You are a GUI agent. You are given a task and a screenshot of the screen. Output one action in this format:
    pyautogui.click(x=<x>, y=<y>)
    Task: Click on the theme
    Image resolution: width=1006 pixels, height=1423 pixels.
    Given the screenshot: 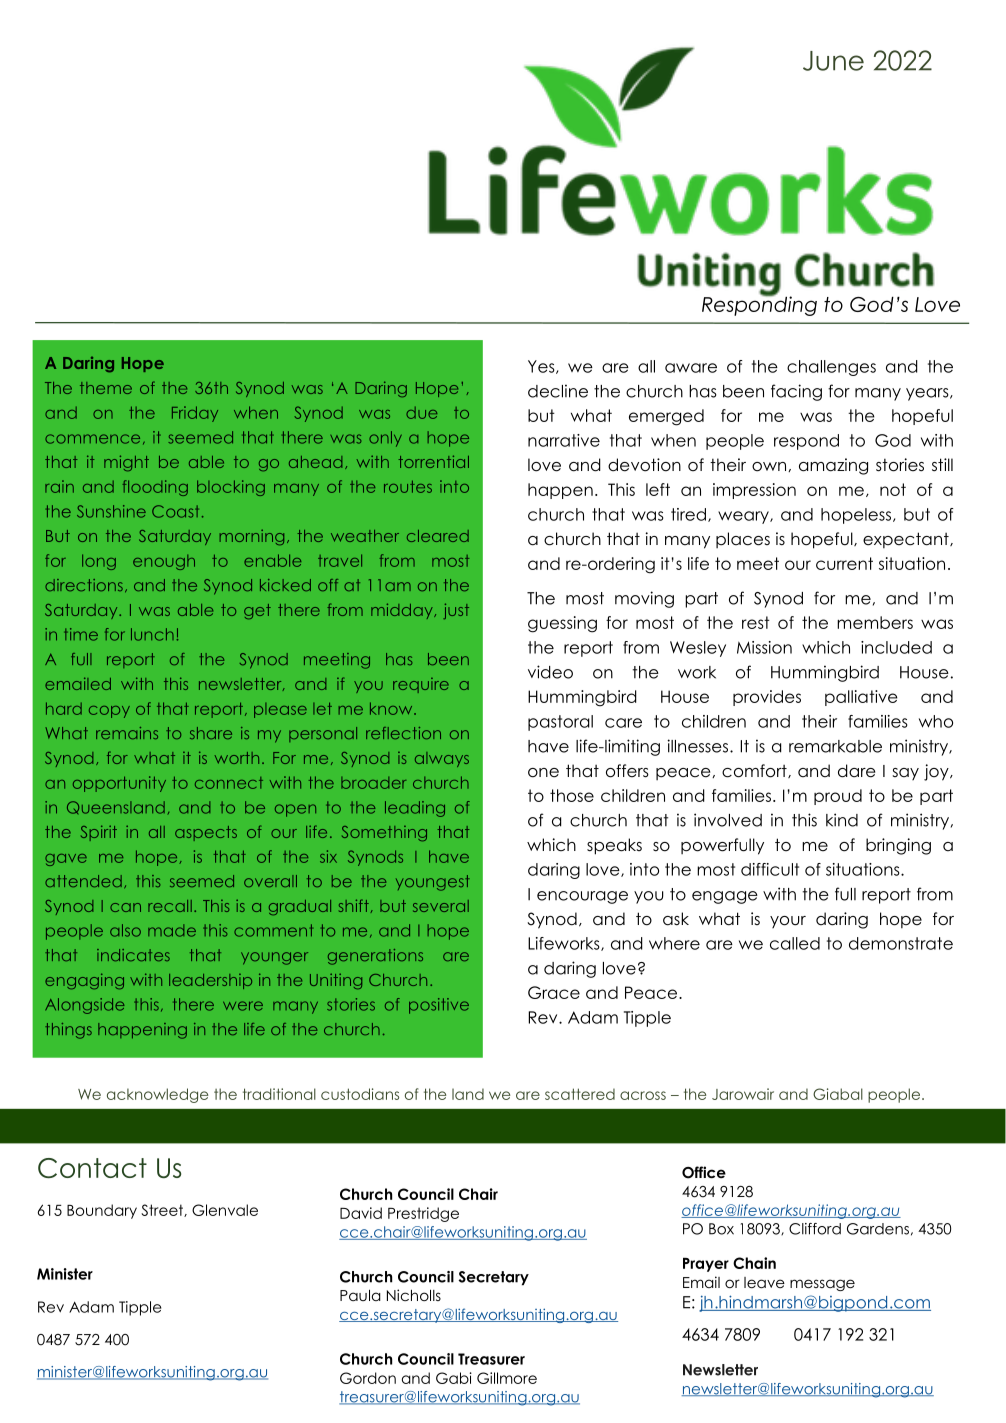 What is the action you would take?
    pyautogui.click(x=106, y=388)
